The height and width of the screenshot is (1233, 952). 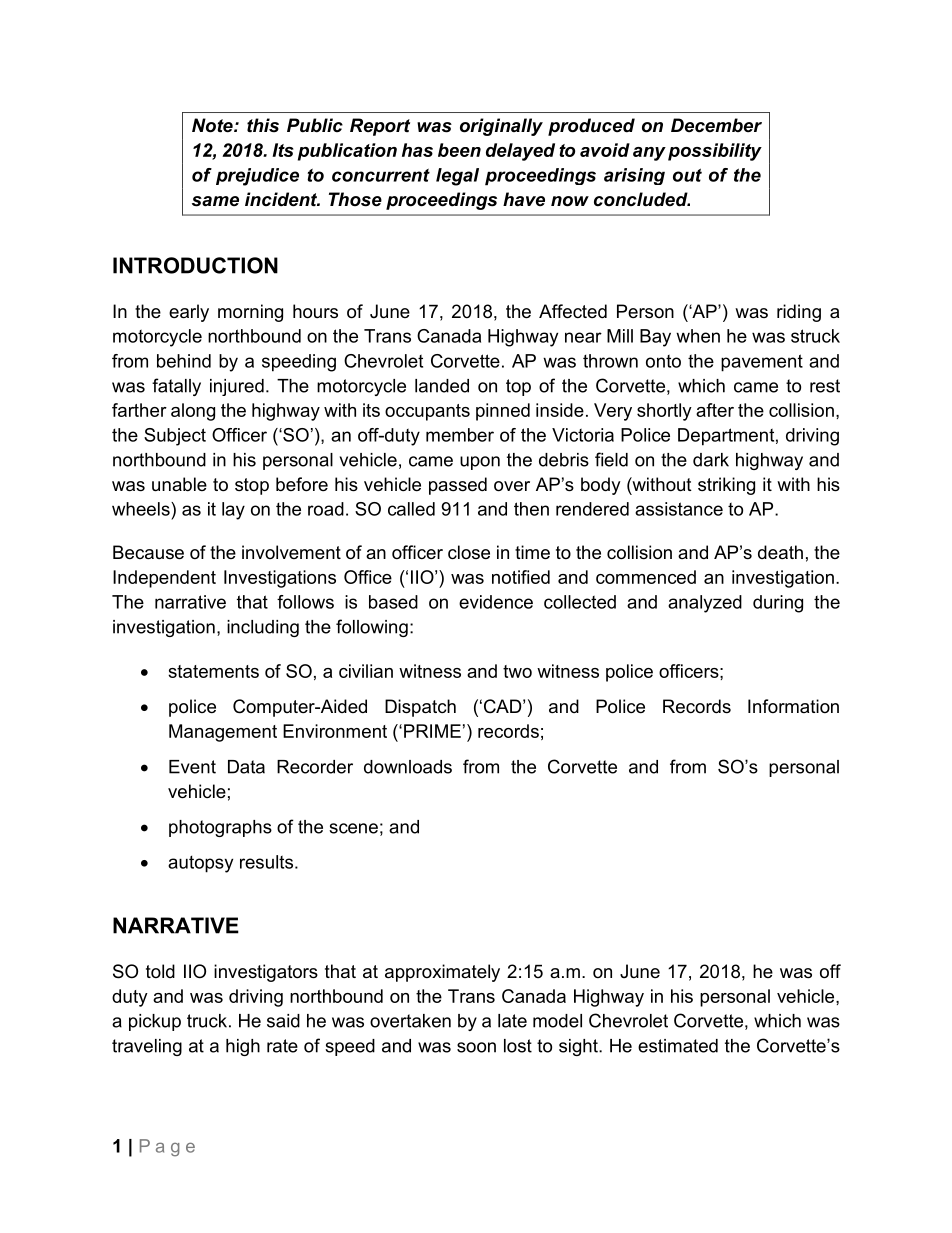 I want to click on approximately, so click(x=442, y=973).
